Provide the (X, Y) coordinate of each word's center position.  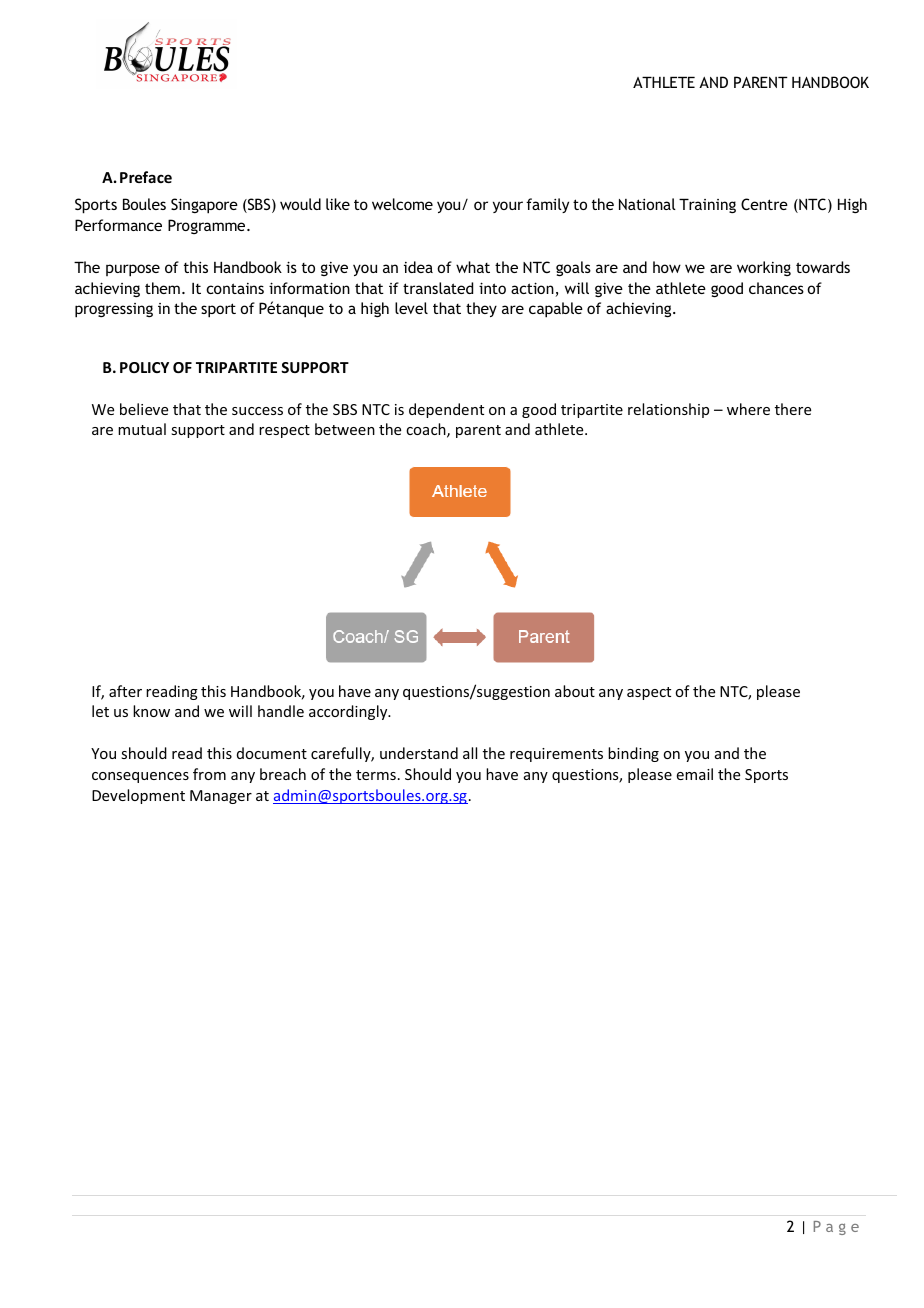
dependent (446, 410)
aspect (649, 693)
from (209, 774)
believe (144, 409)
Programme (208, 226)
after (125, 691)
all (470, 753)
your (508, 207)
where (748, 409)
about (575, 691)
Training (707, 205)
